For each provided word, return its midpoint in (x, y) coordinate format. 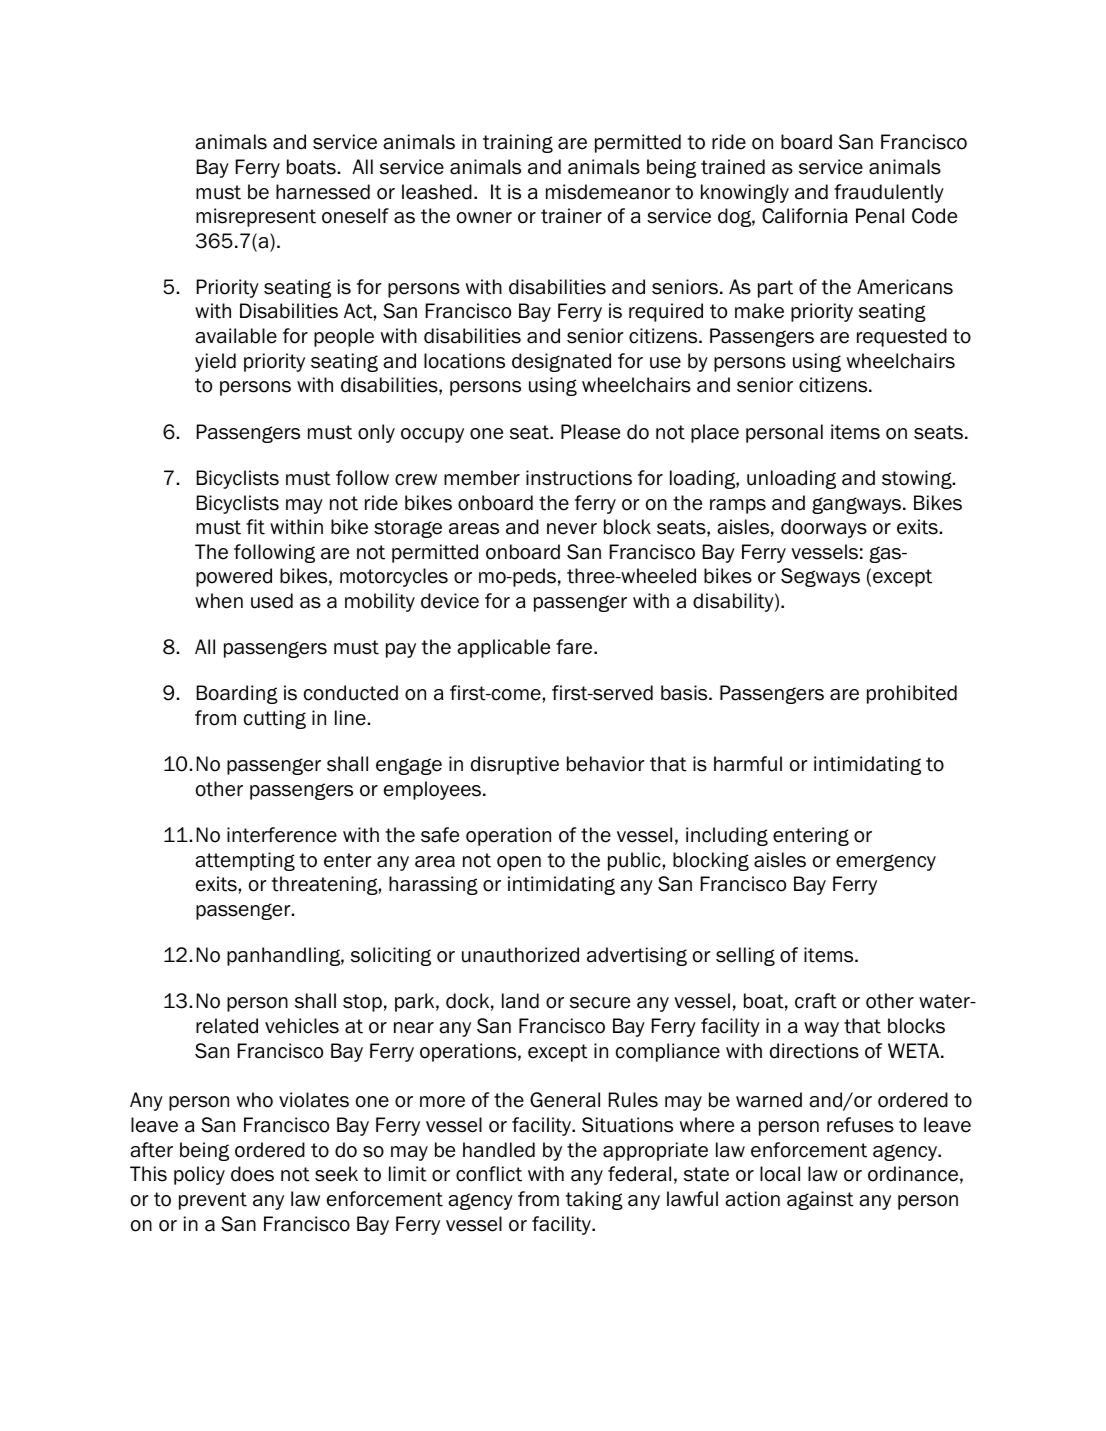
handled (499, 1150)
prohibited (912, 694)
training (518, 143)
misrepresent (256, 217)
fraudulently (889, 193)
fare (575, 647)
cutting (275, 719)
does (252, 1174)
